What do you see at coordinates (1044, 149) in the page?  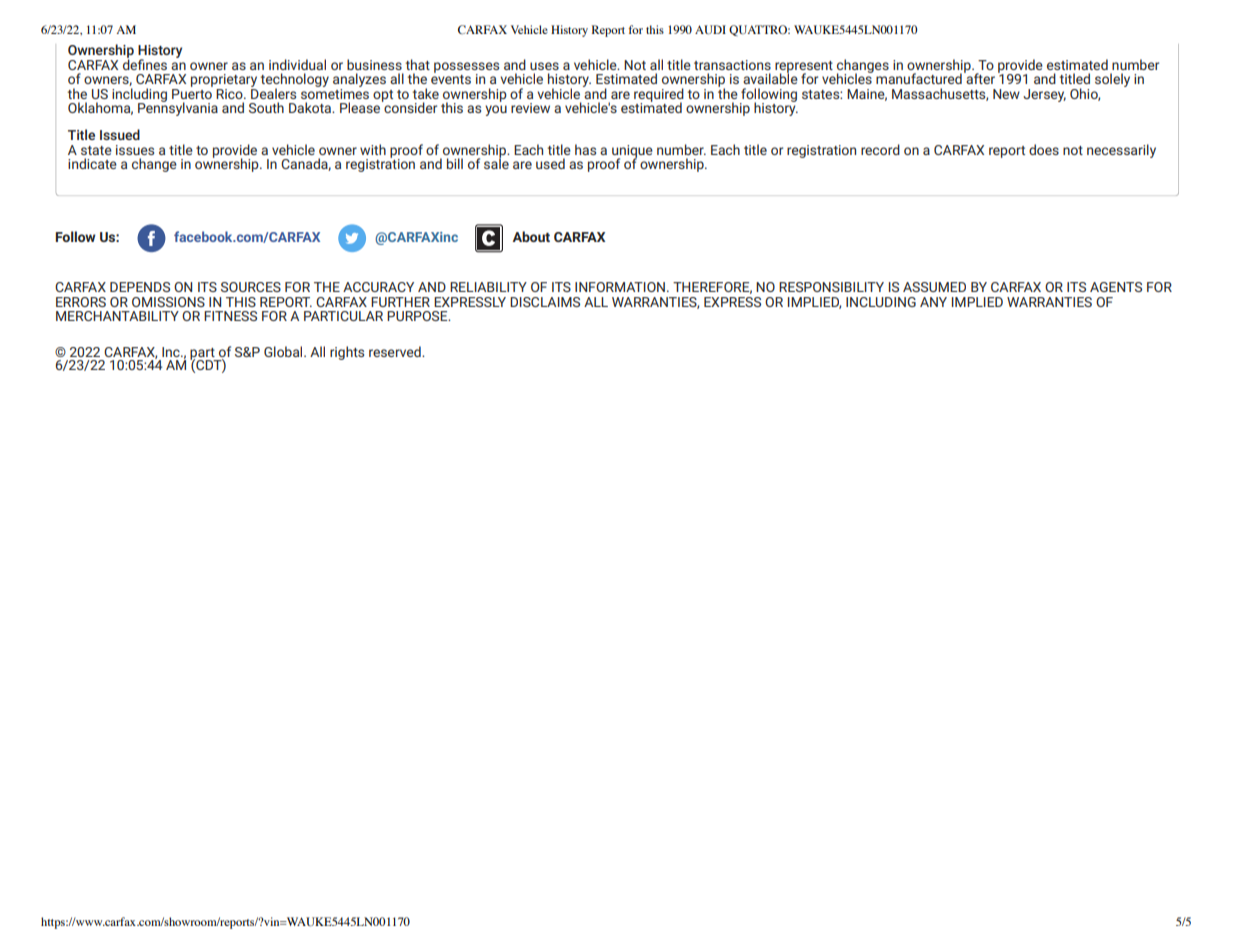 I see `does` at bounding box center [1044, 149].
